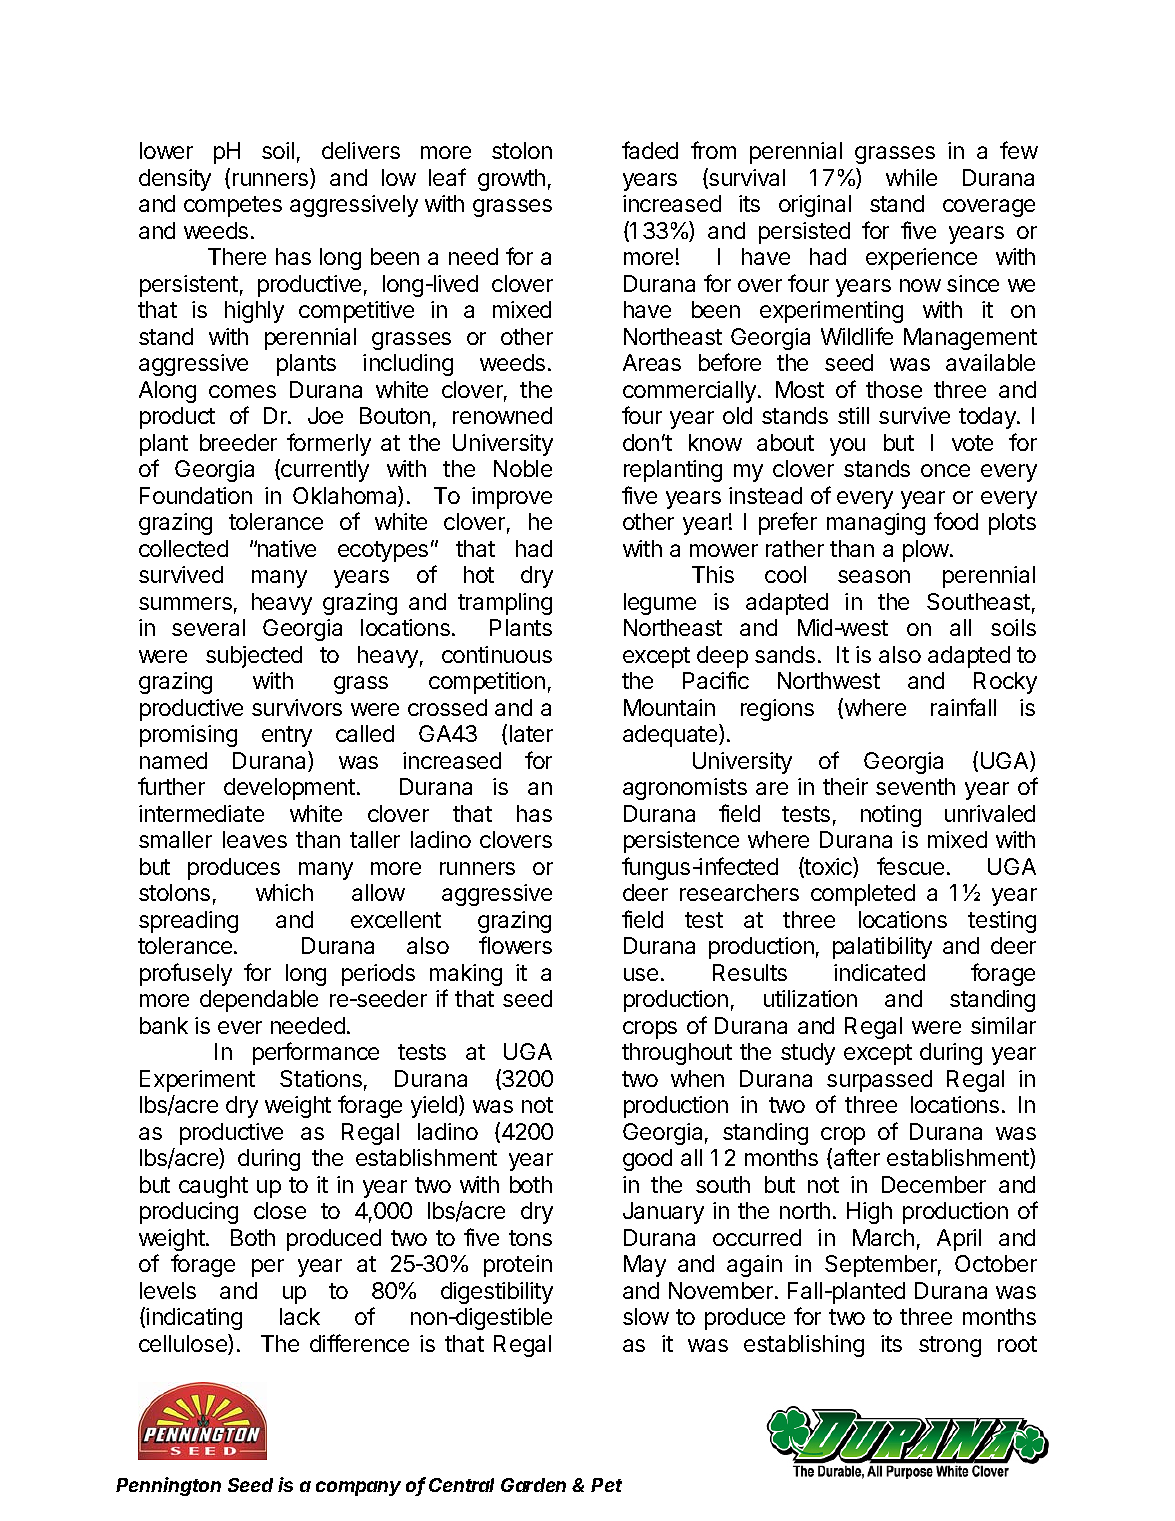 The image size is (1175, 1521). Describe the element at coordinates (233, 206) in the screenshot. I see `competes` at that location.
